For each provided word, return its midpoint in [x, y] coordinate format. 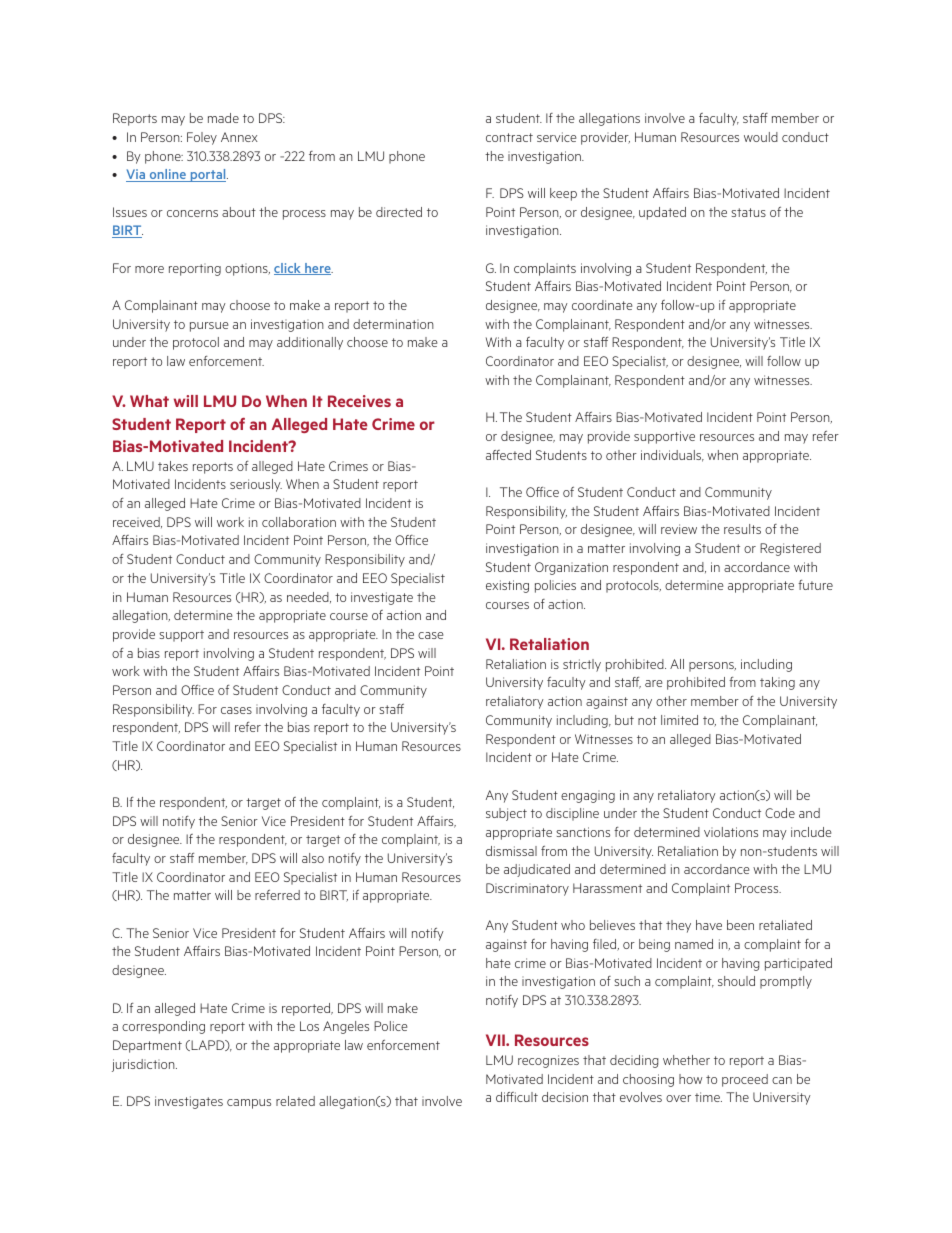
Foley [202, 138]
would [761, 137]
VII [496, 1040]
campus [249, 1104]
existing [507, 586]
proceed [745, 1080]
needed [309, 597]
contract [509, 137]
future [815, 585]
